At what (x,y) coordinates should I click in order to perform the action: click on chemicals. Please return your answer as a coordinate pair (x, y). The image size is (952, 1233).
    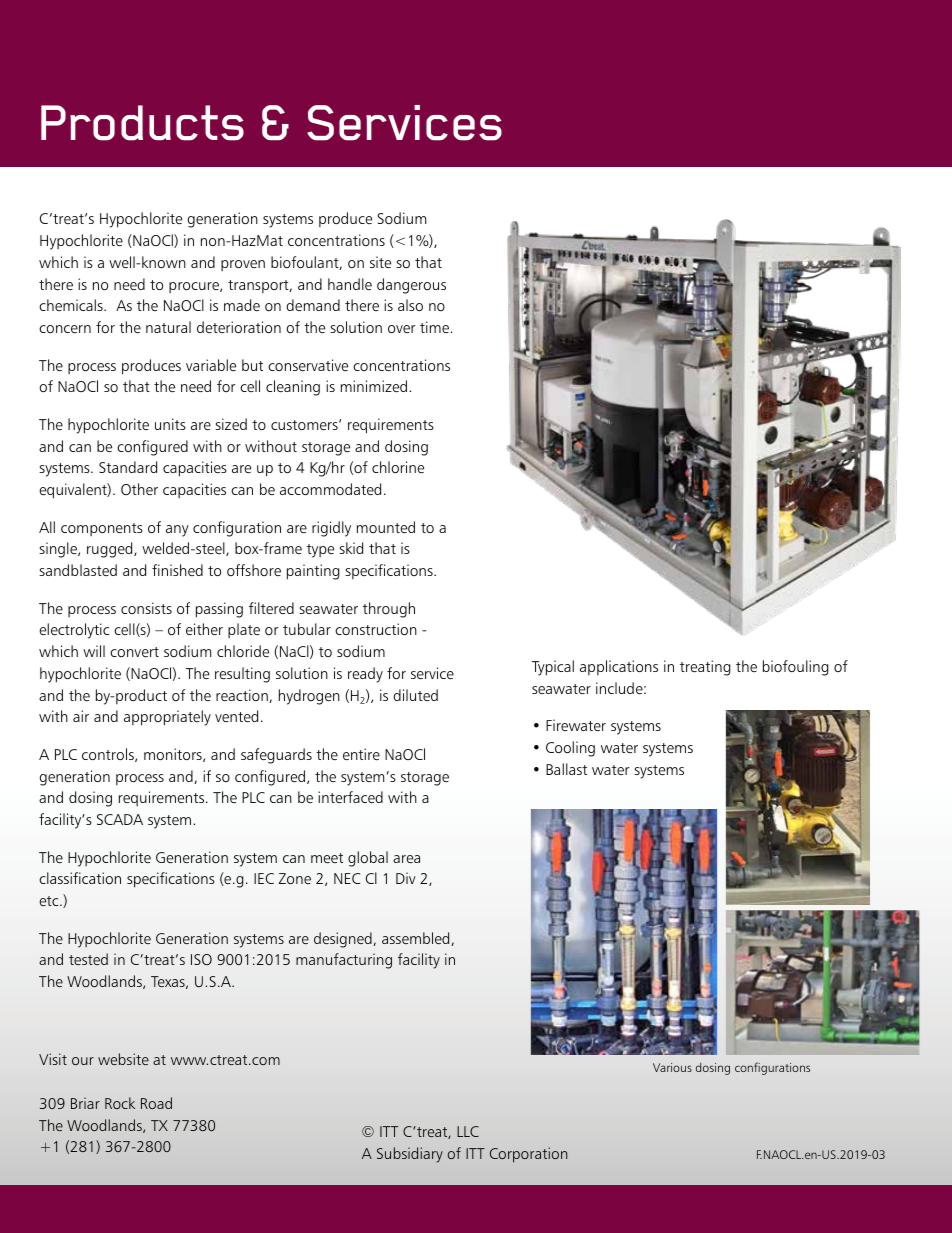
    Looking at the image, I should click on (72, 305).
